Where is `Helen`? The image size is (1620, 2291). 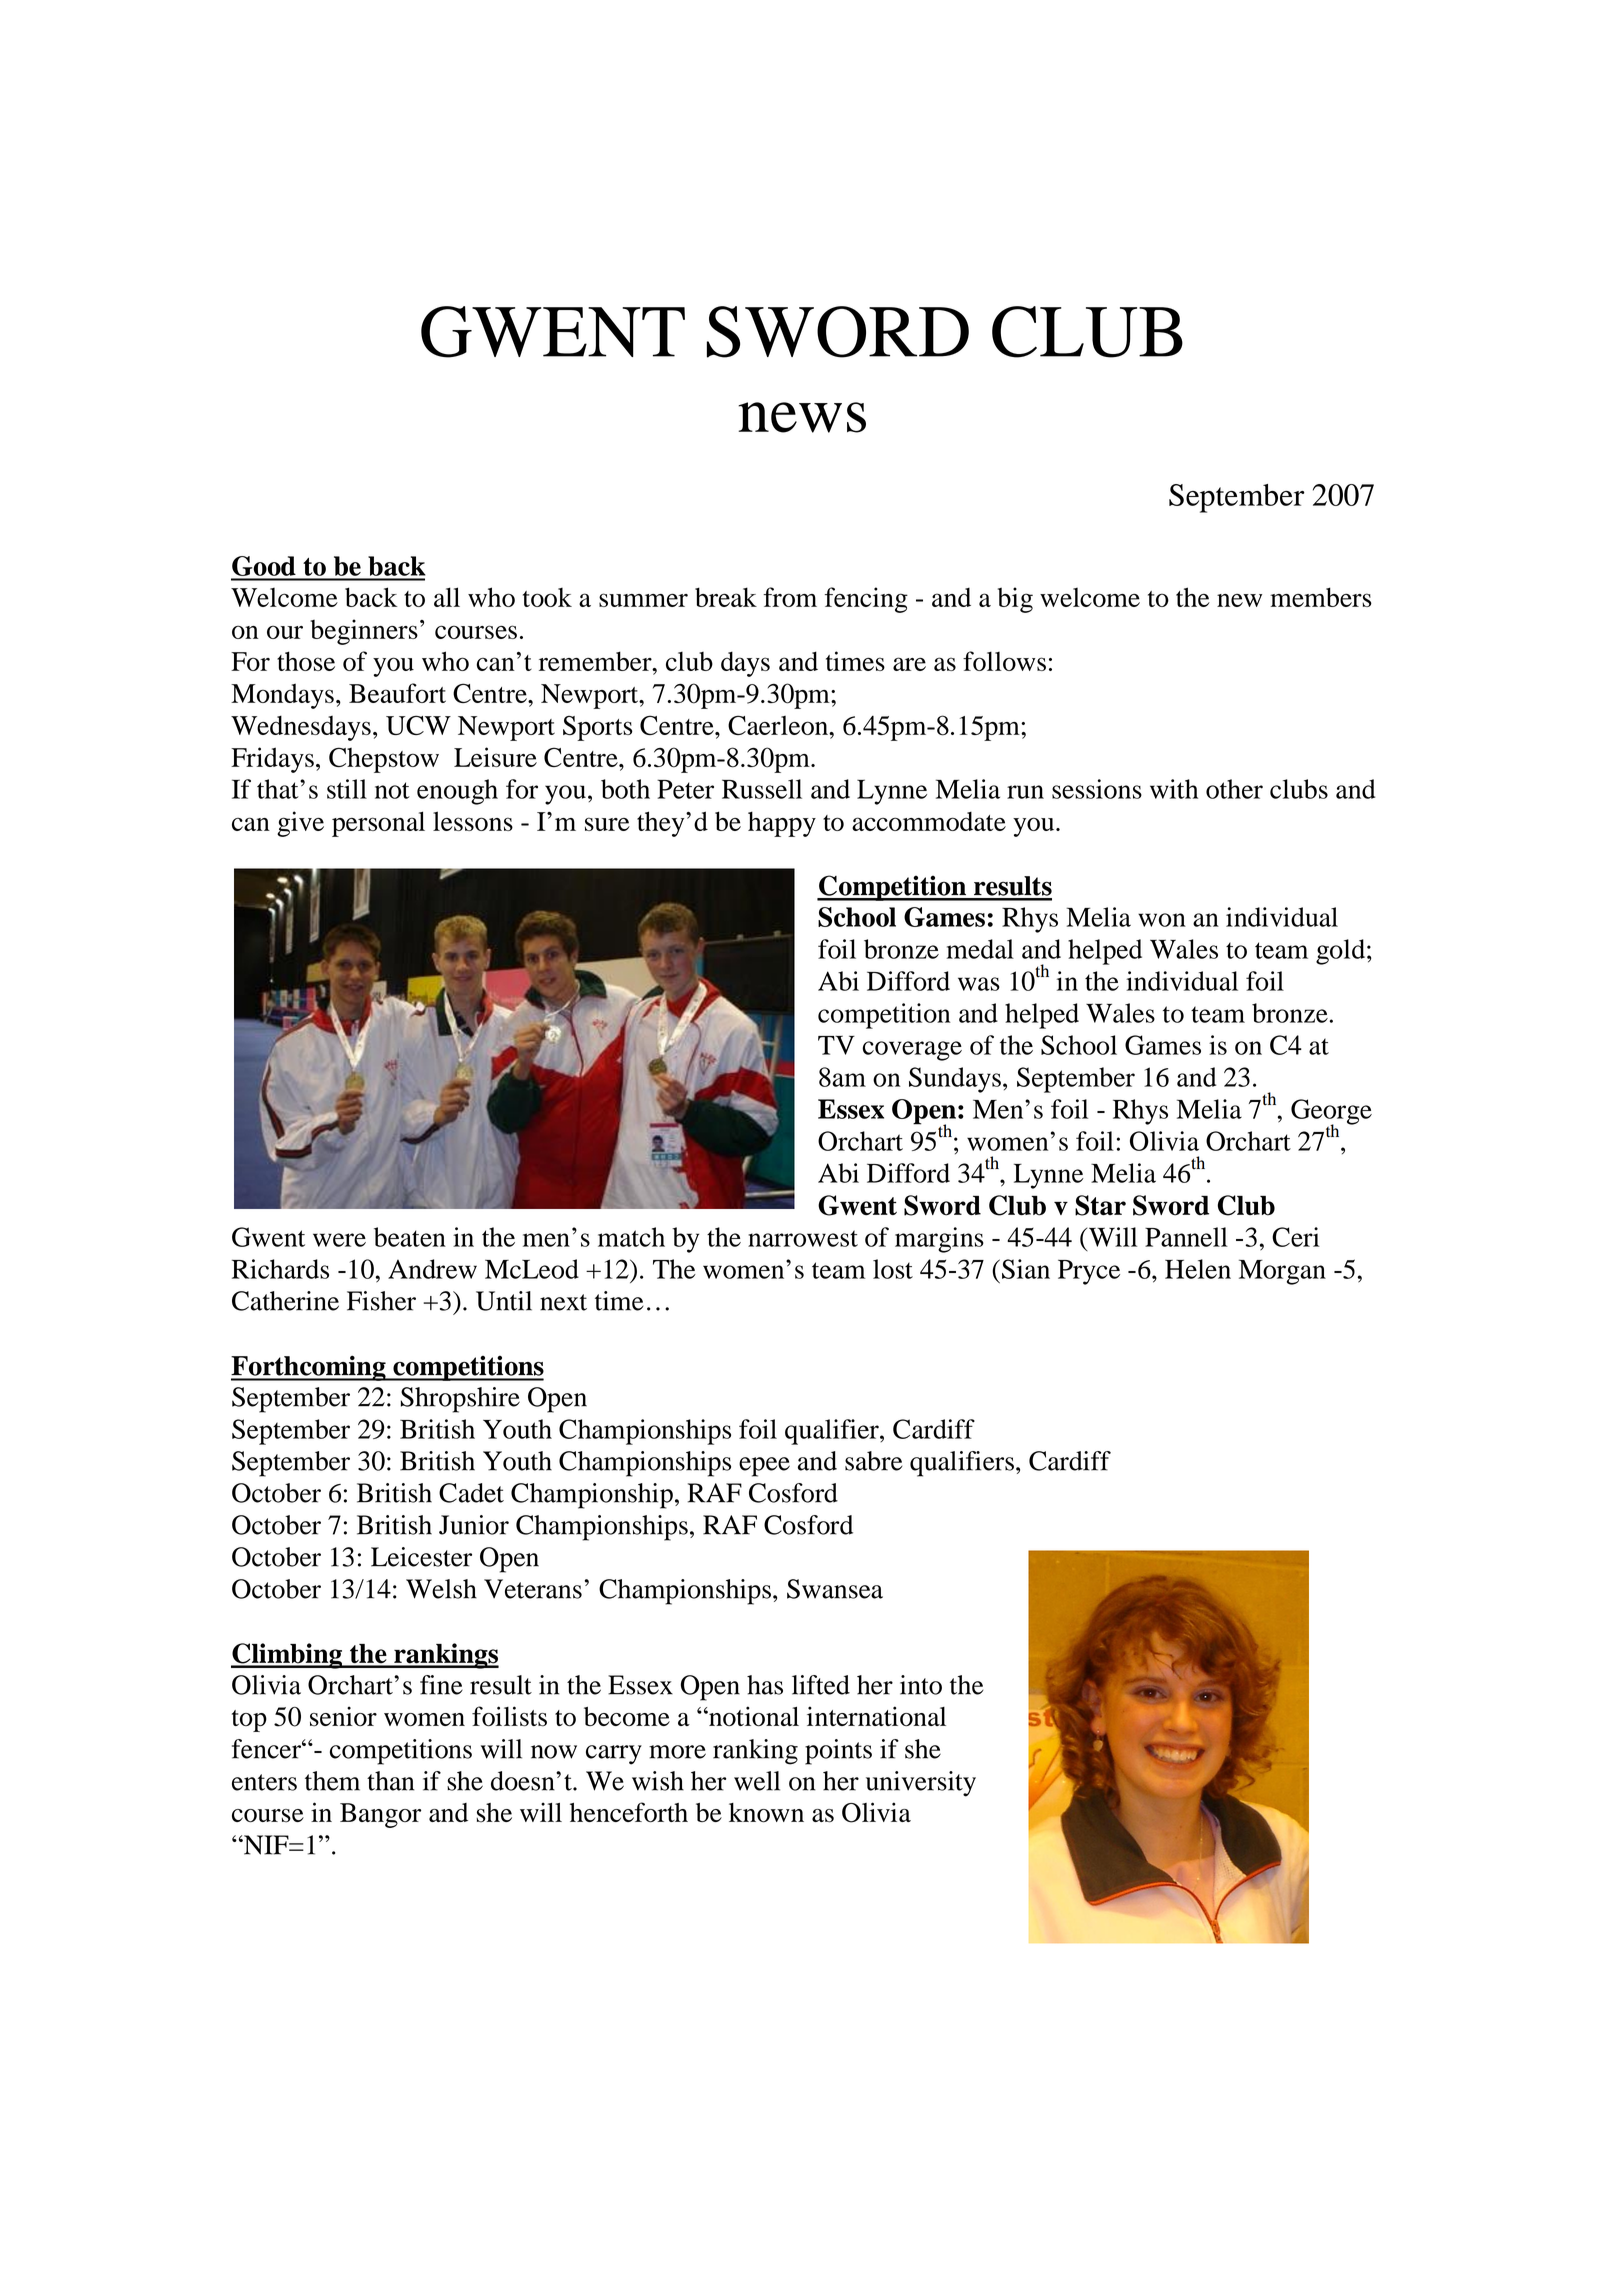
Helen is located at coordinates (1198, 1269).
